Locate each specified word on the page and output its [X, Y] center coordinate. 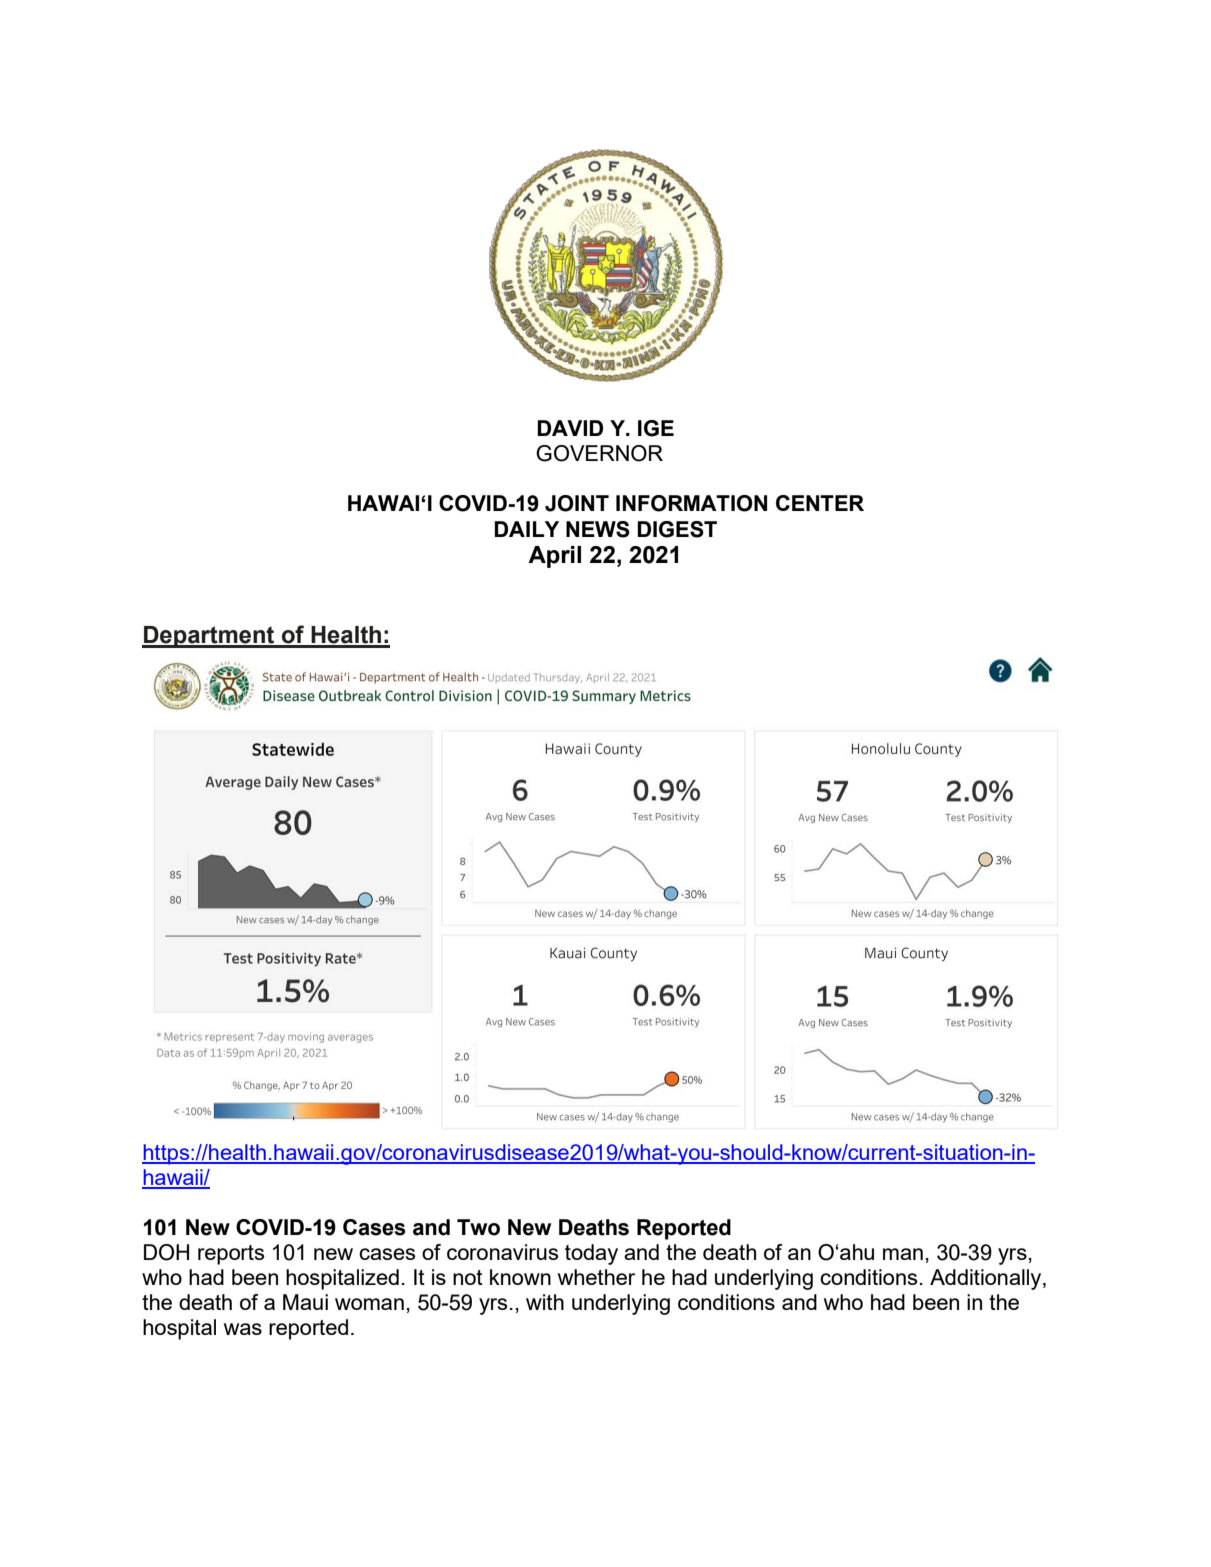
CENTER [820, 503]
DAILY [526, 529]
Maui [305, 1302]
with [545, 1302]
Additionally [987, 1279]
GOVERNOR [599, 453]
